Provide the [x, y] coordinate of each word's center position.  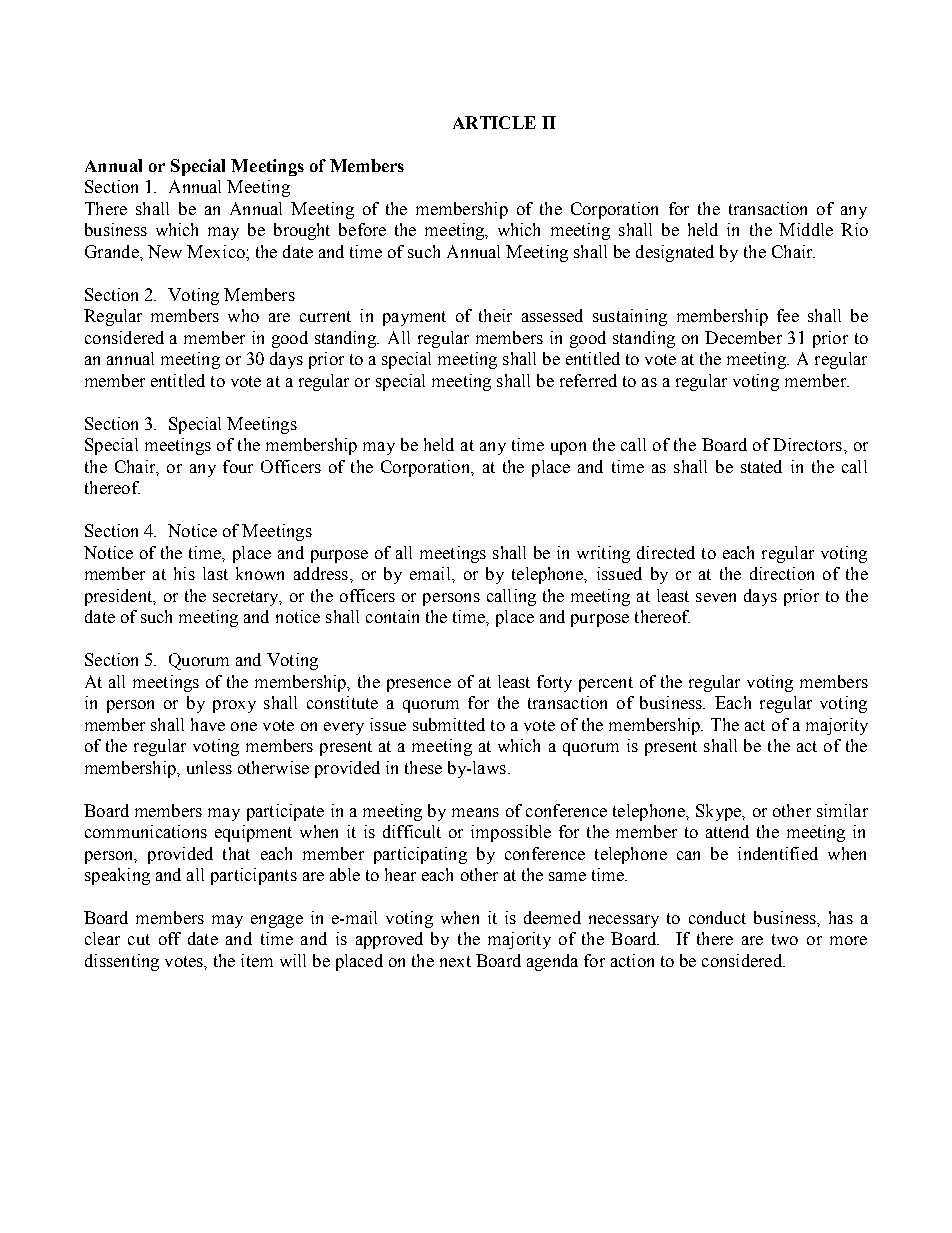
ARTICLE [494, 122]
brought [302, 231]
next [455, 961]
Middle [806, 229]
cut [139, 939]
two [785, 939]
